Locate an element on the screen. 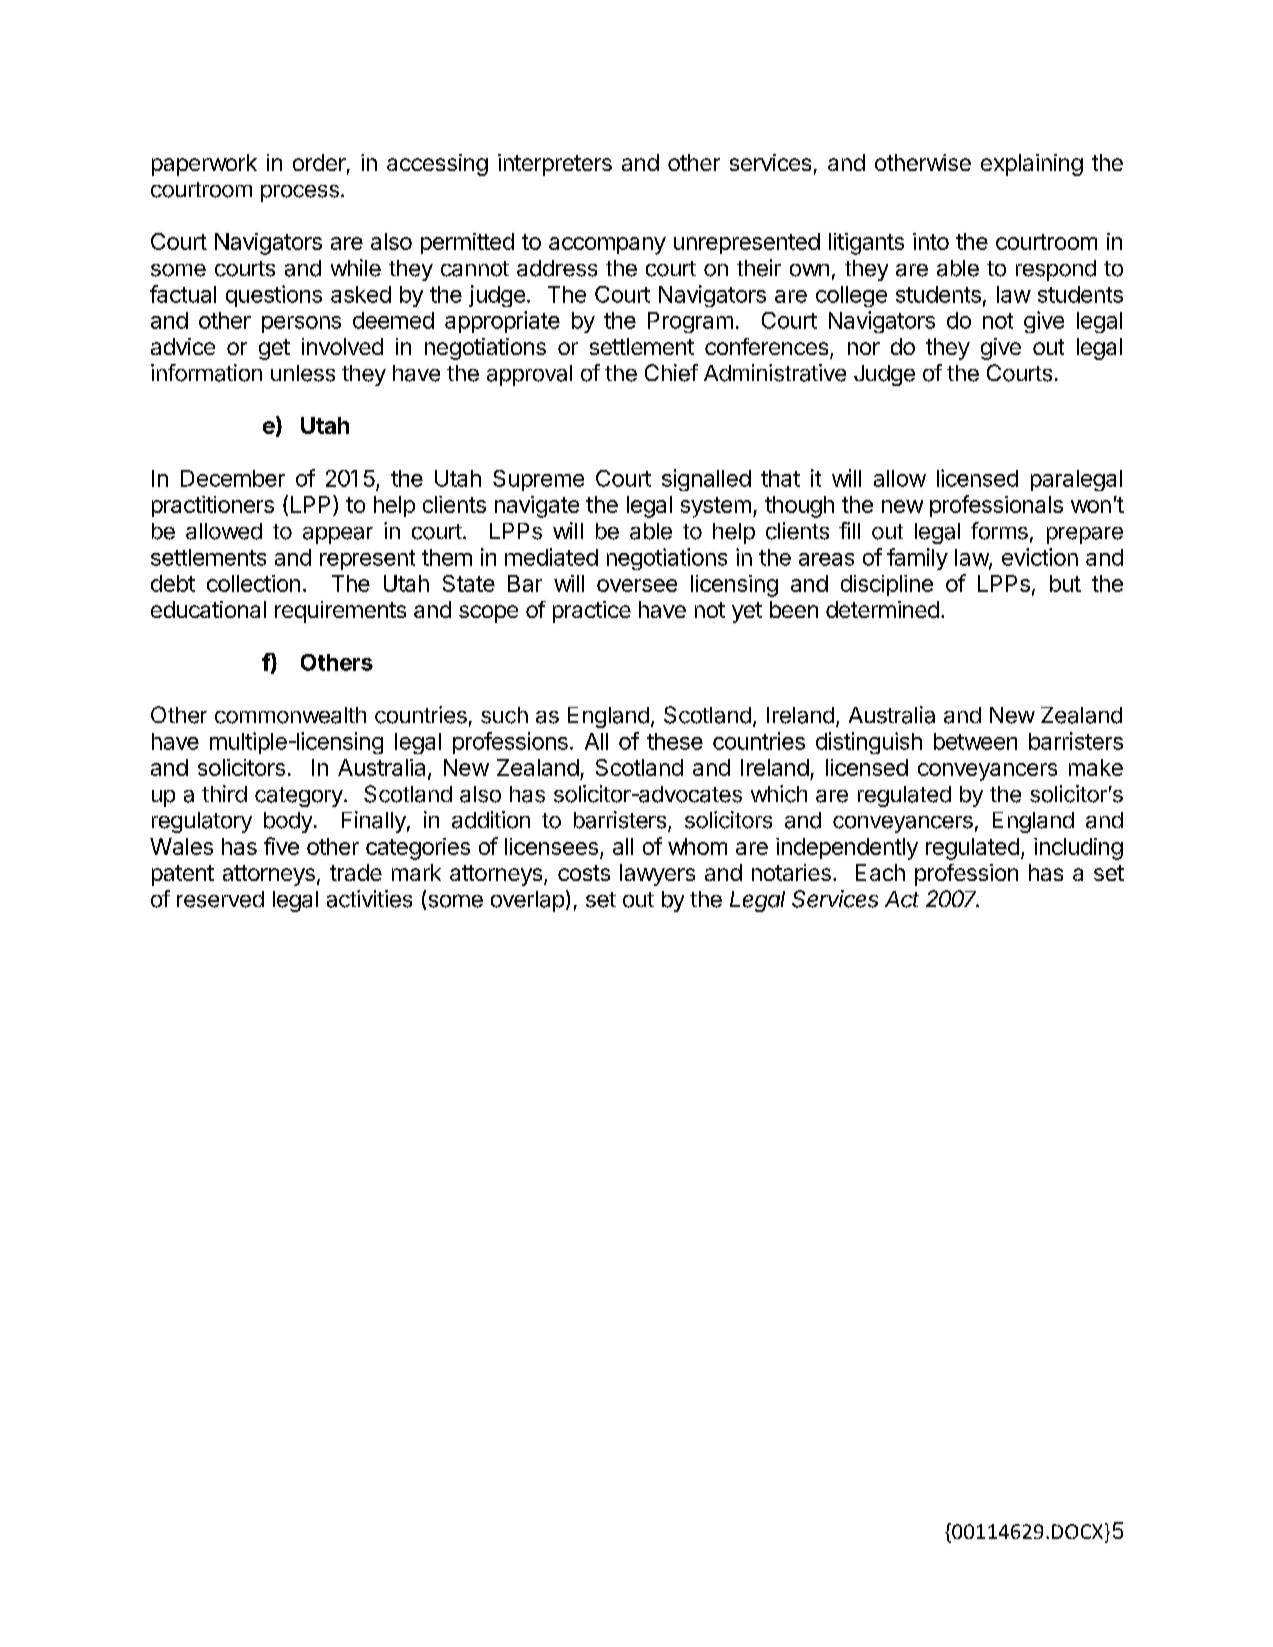 This screenshot has width=1273, height=1647. commonwealth is located at coordinates (290, 715).
